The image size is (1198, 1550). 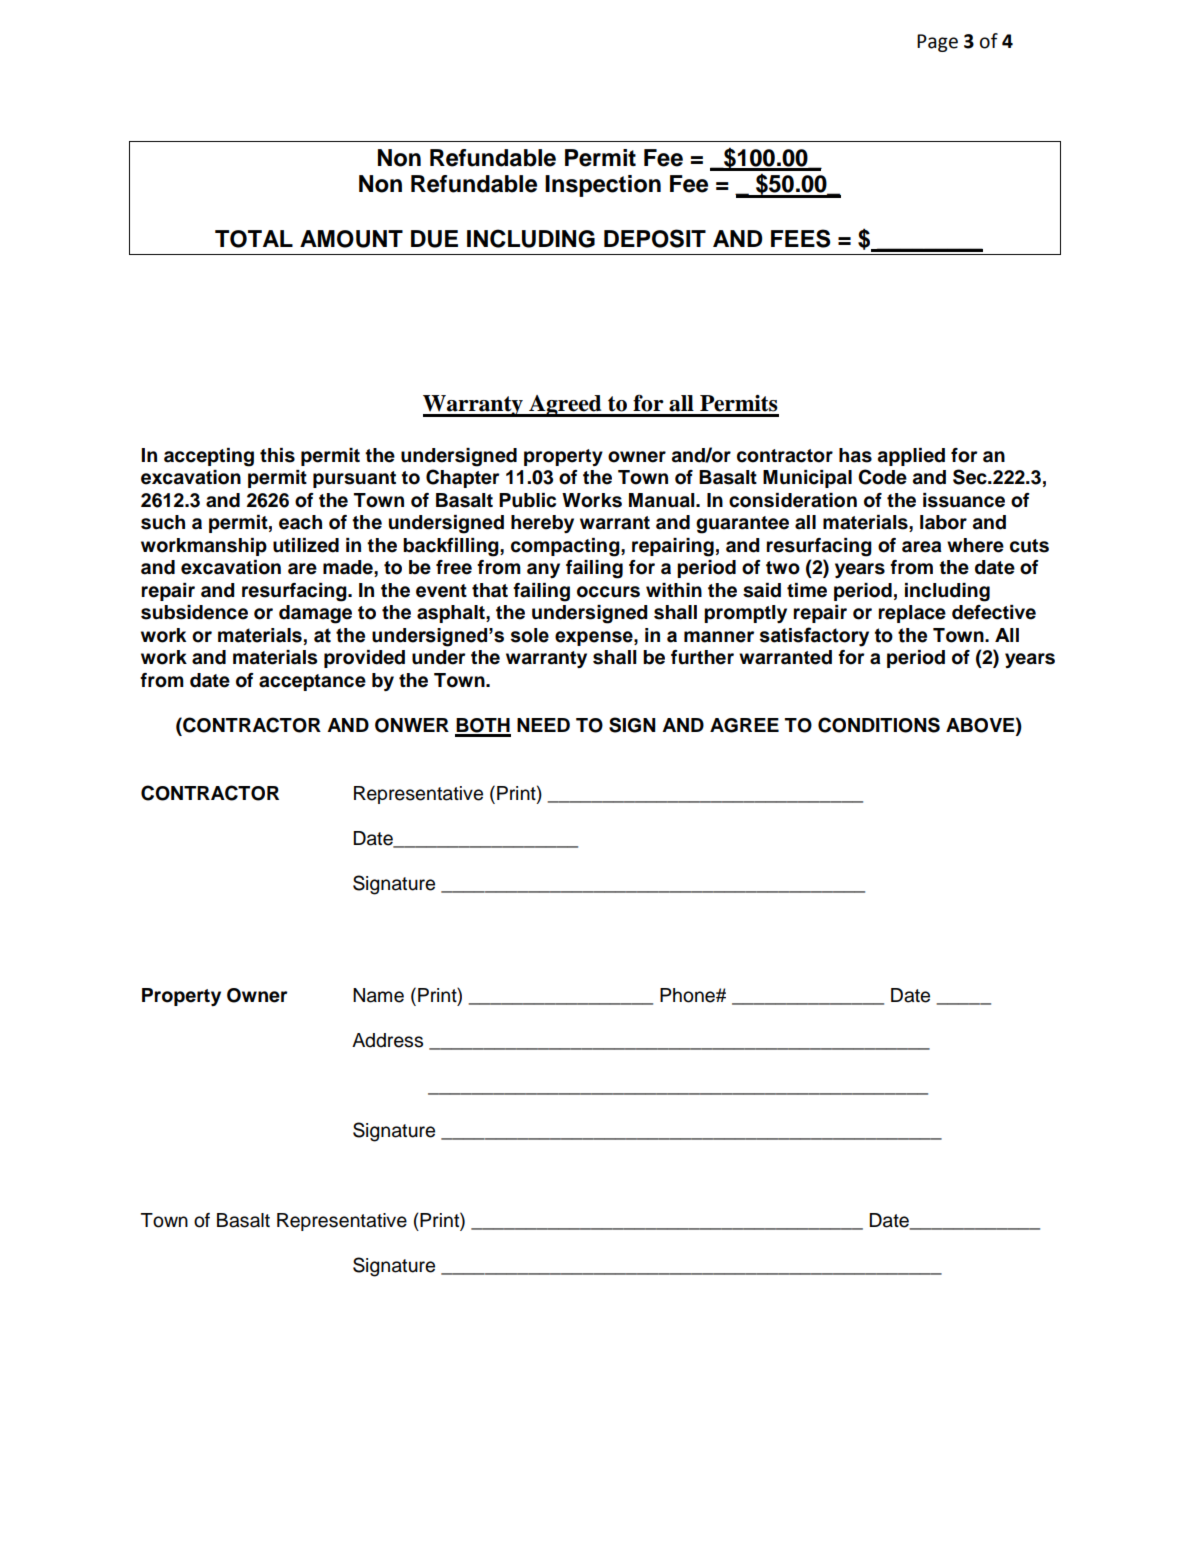 I want to click on AMOUNT, so click(x=351, y=239).
